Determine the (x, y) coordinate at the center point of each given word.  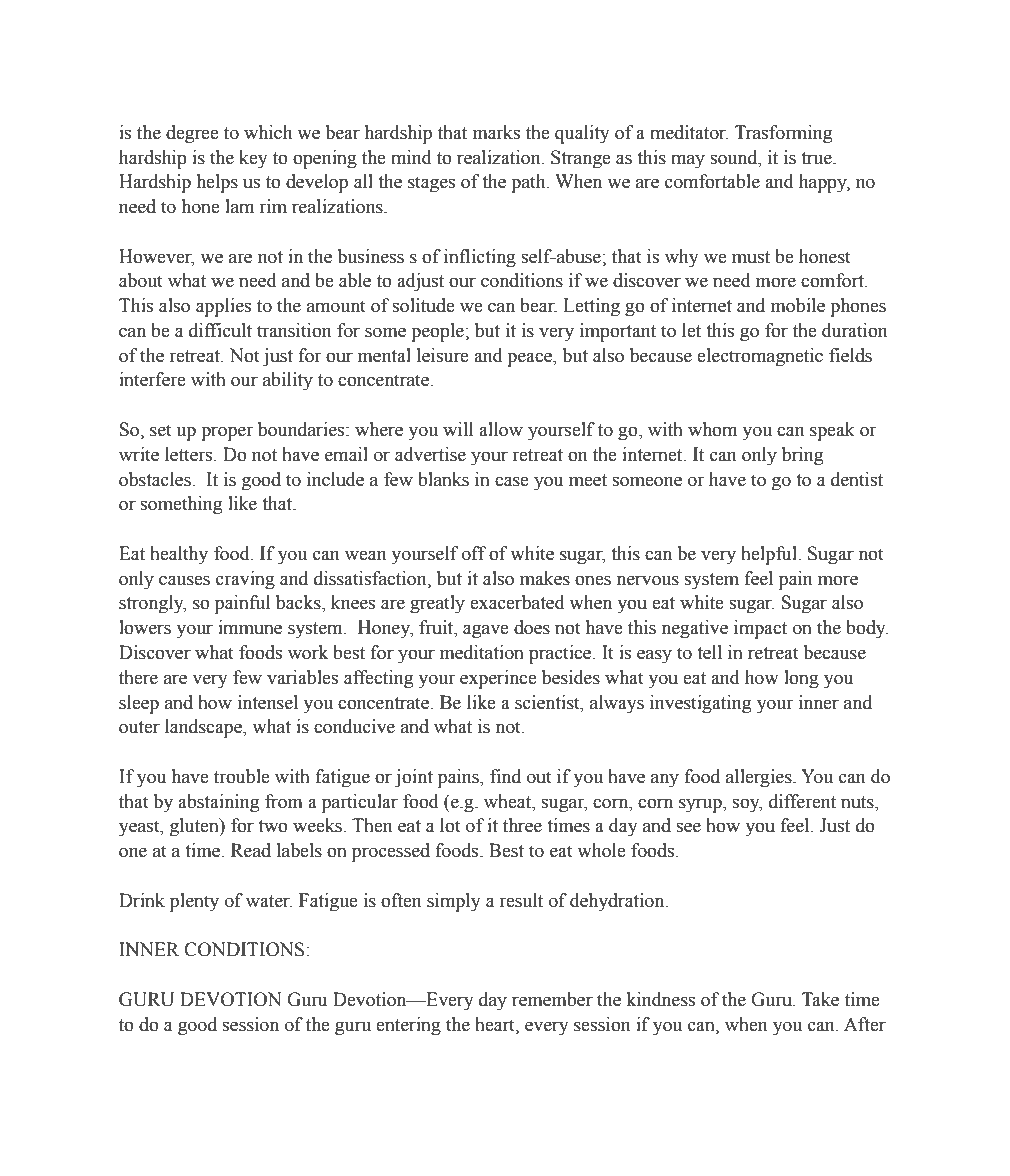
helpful (770, 555)
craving (245, 580)
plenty (194, 902)
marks (496, 132)
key (253, 159)
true (817, 158)
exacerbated (517, 602)
